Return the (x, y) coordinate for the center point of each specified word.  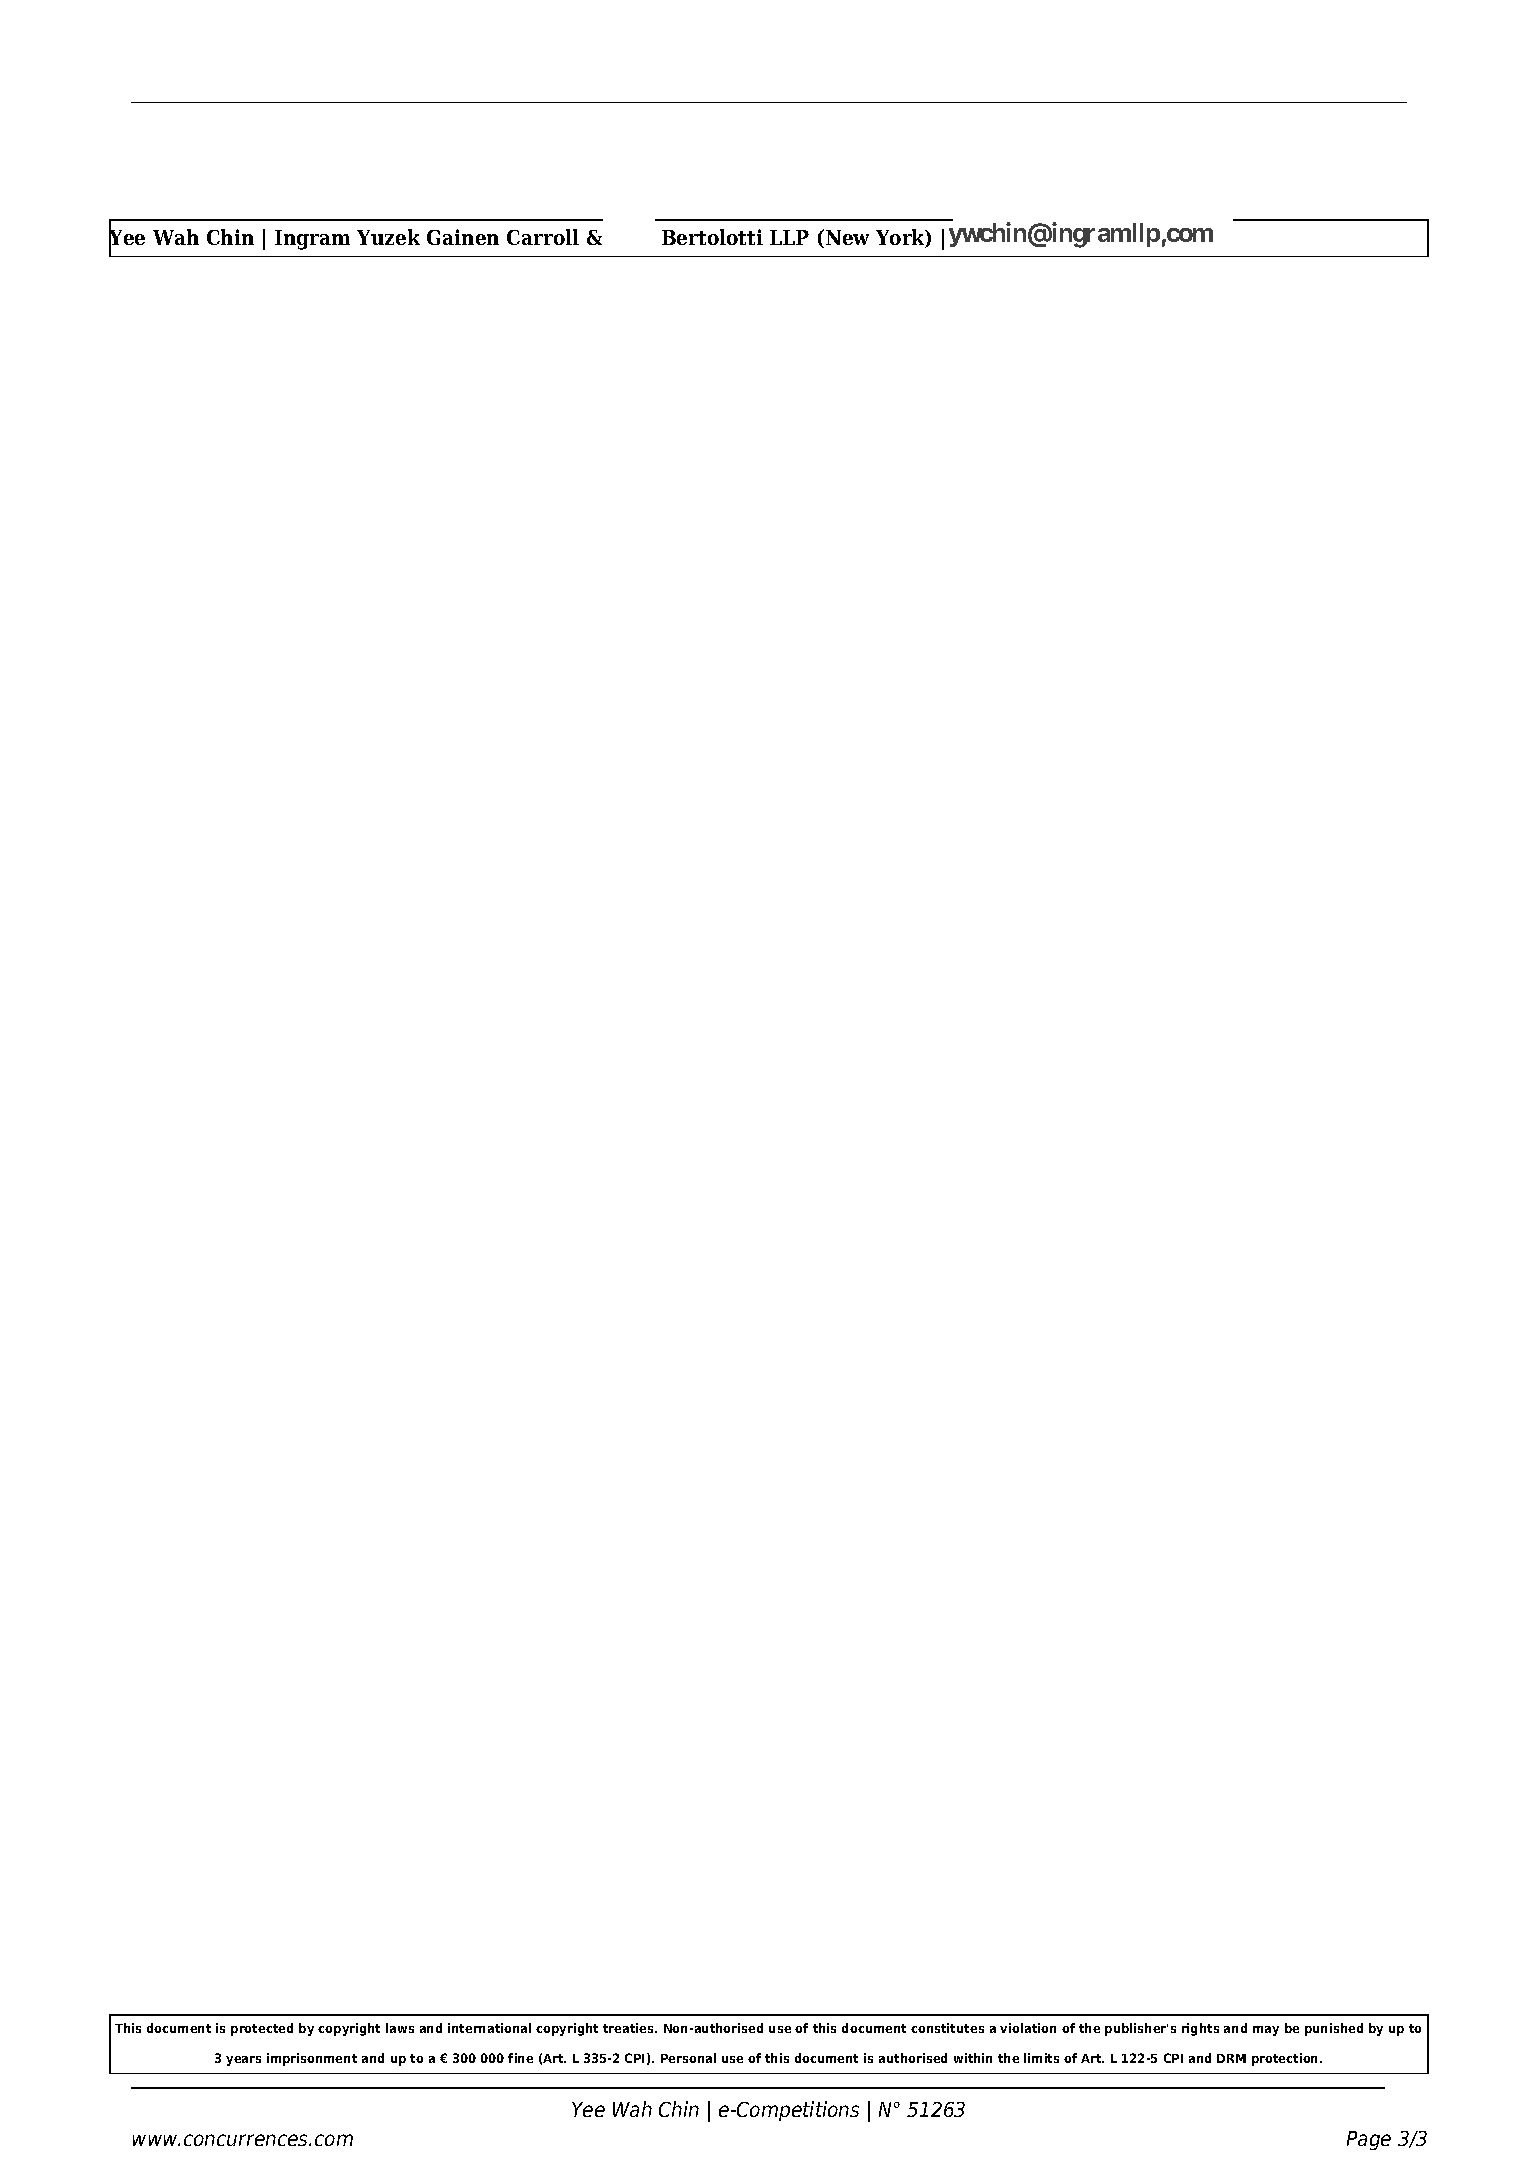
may (1266, 2031)
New (847, 237)
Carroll (543, 237)
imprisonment (312, 2059)
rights (1200, 2029)
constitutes (947, 2028)
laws (400, 2028)
